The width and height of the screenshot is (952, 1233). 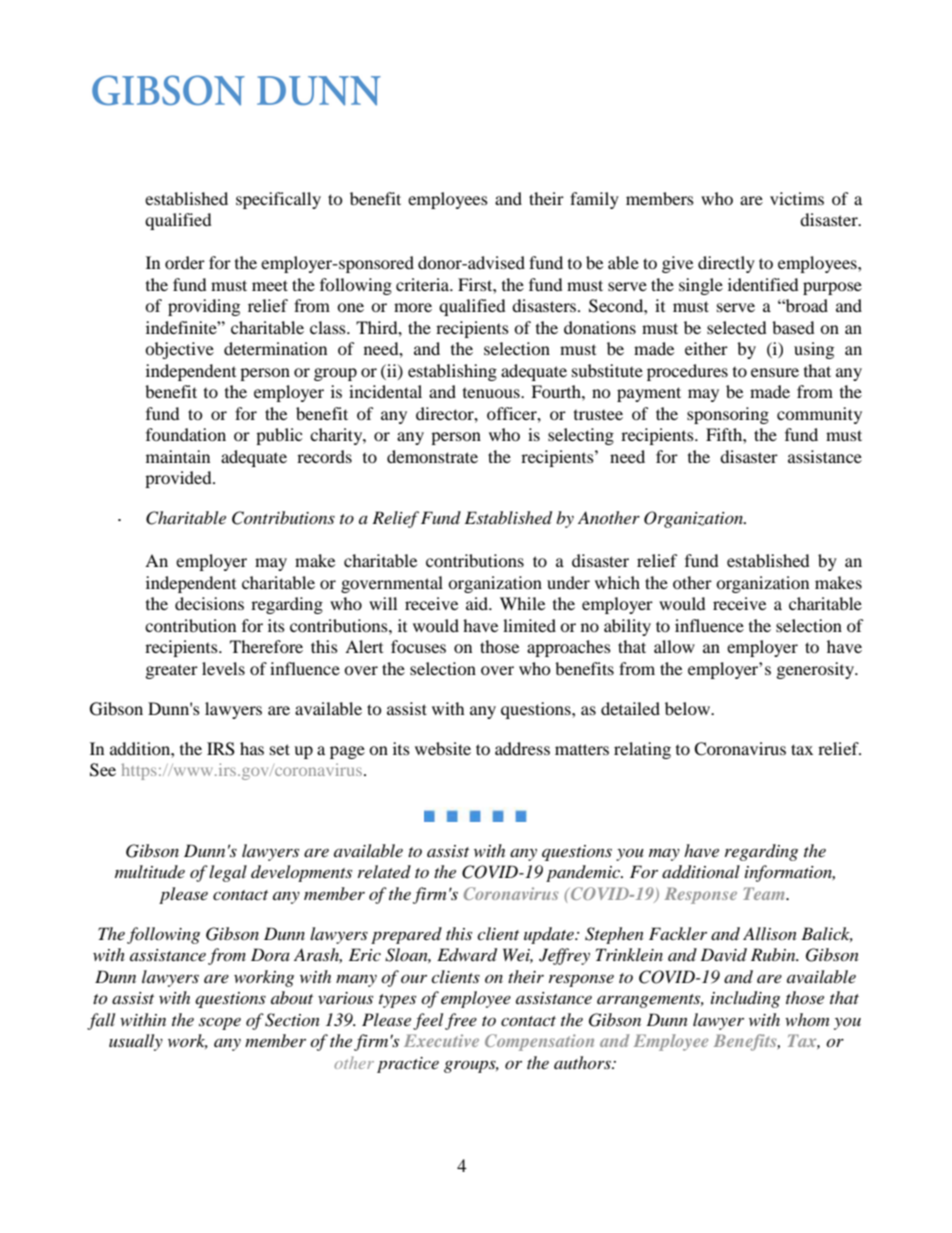 What do you see at coordinates (185, 262) in the screenshot?
I see `order` at bounding box center [185, 262].
